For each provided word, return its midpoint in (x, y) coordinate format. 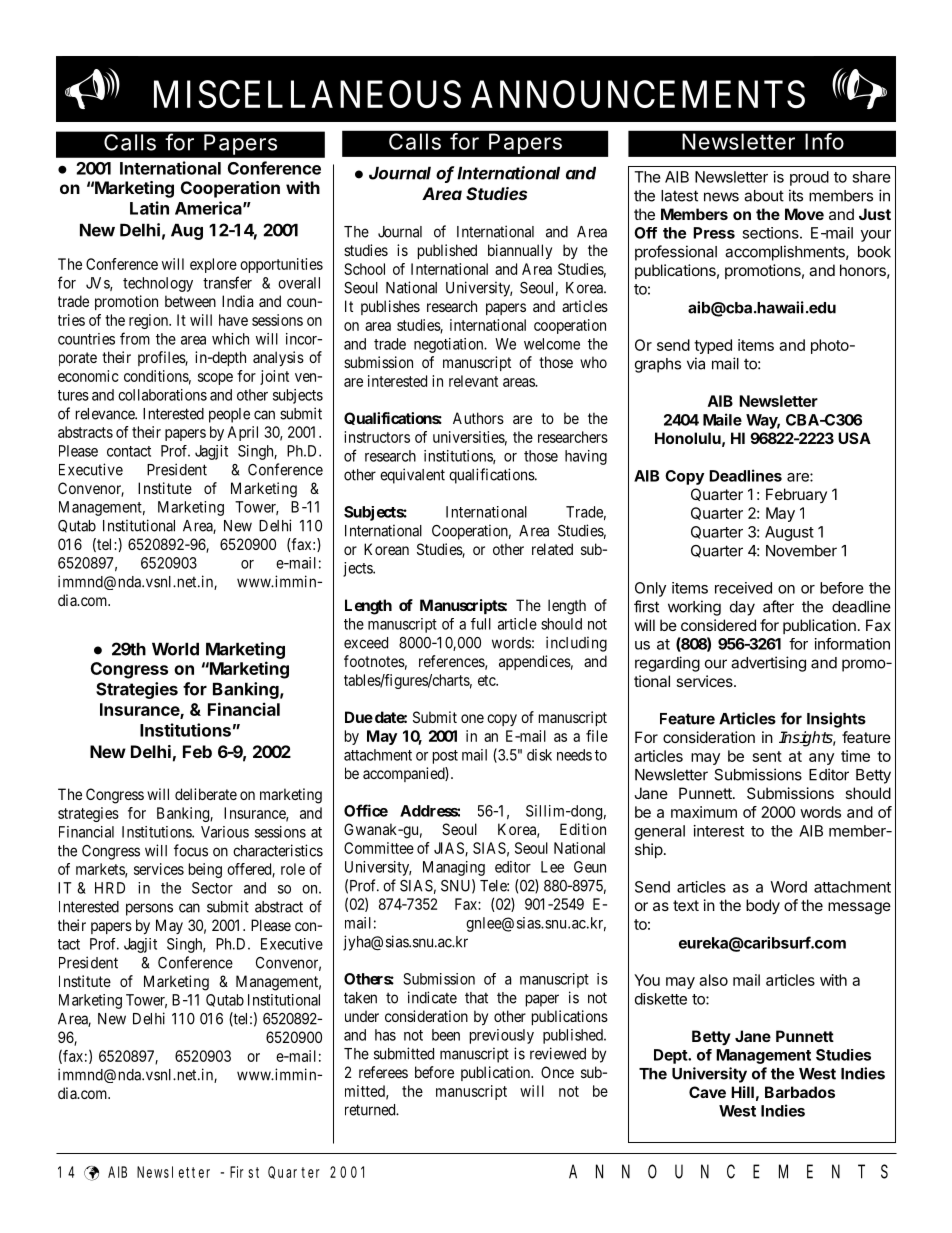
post (445, 757)
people (229, 415)
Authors (478, 418)
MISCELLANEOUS (307, 94)
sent (767, 756)
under (362, 1016)
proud (809, 178)
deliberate (206, 794)
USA (854, 438)
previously (502, 1036)
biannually (520, 251)
